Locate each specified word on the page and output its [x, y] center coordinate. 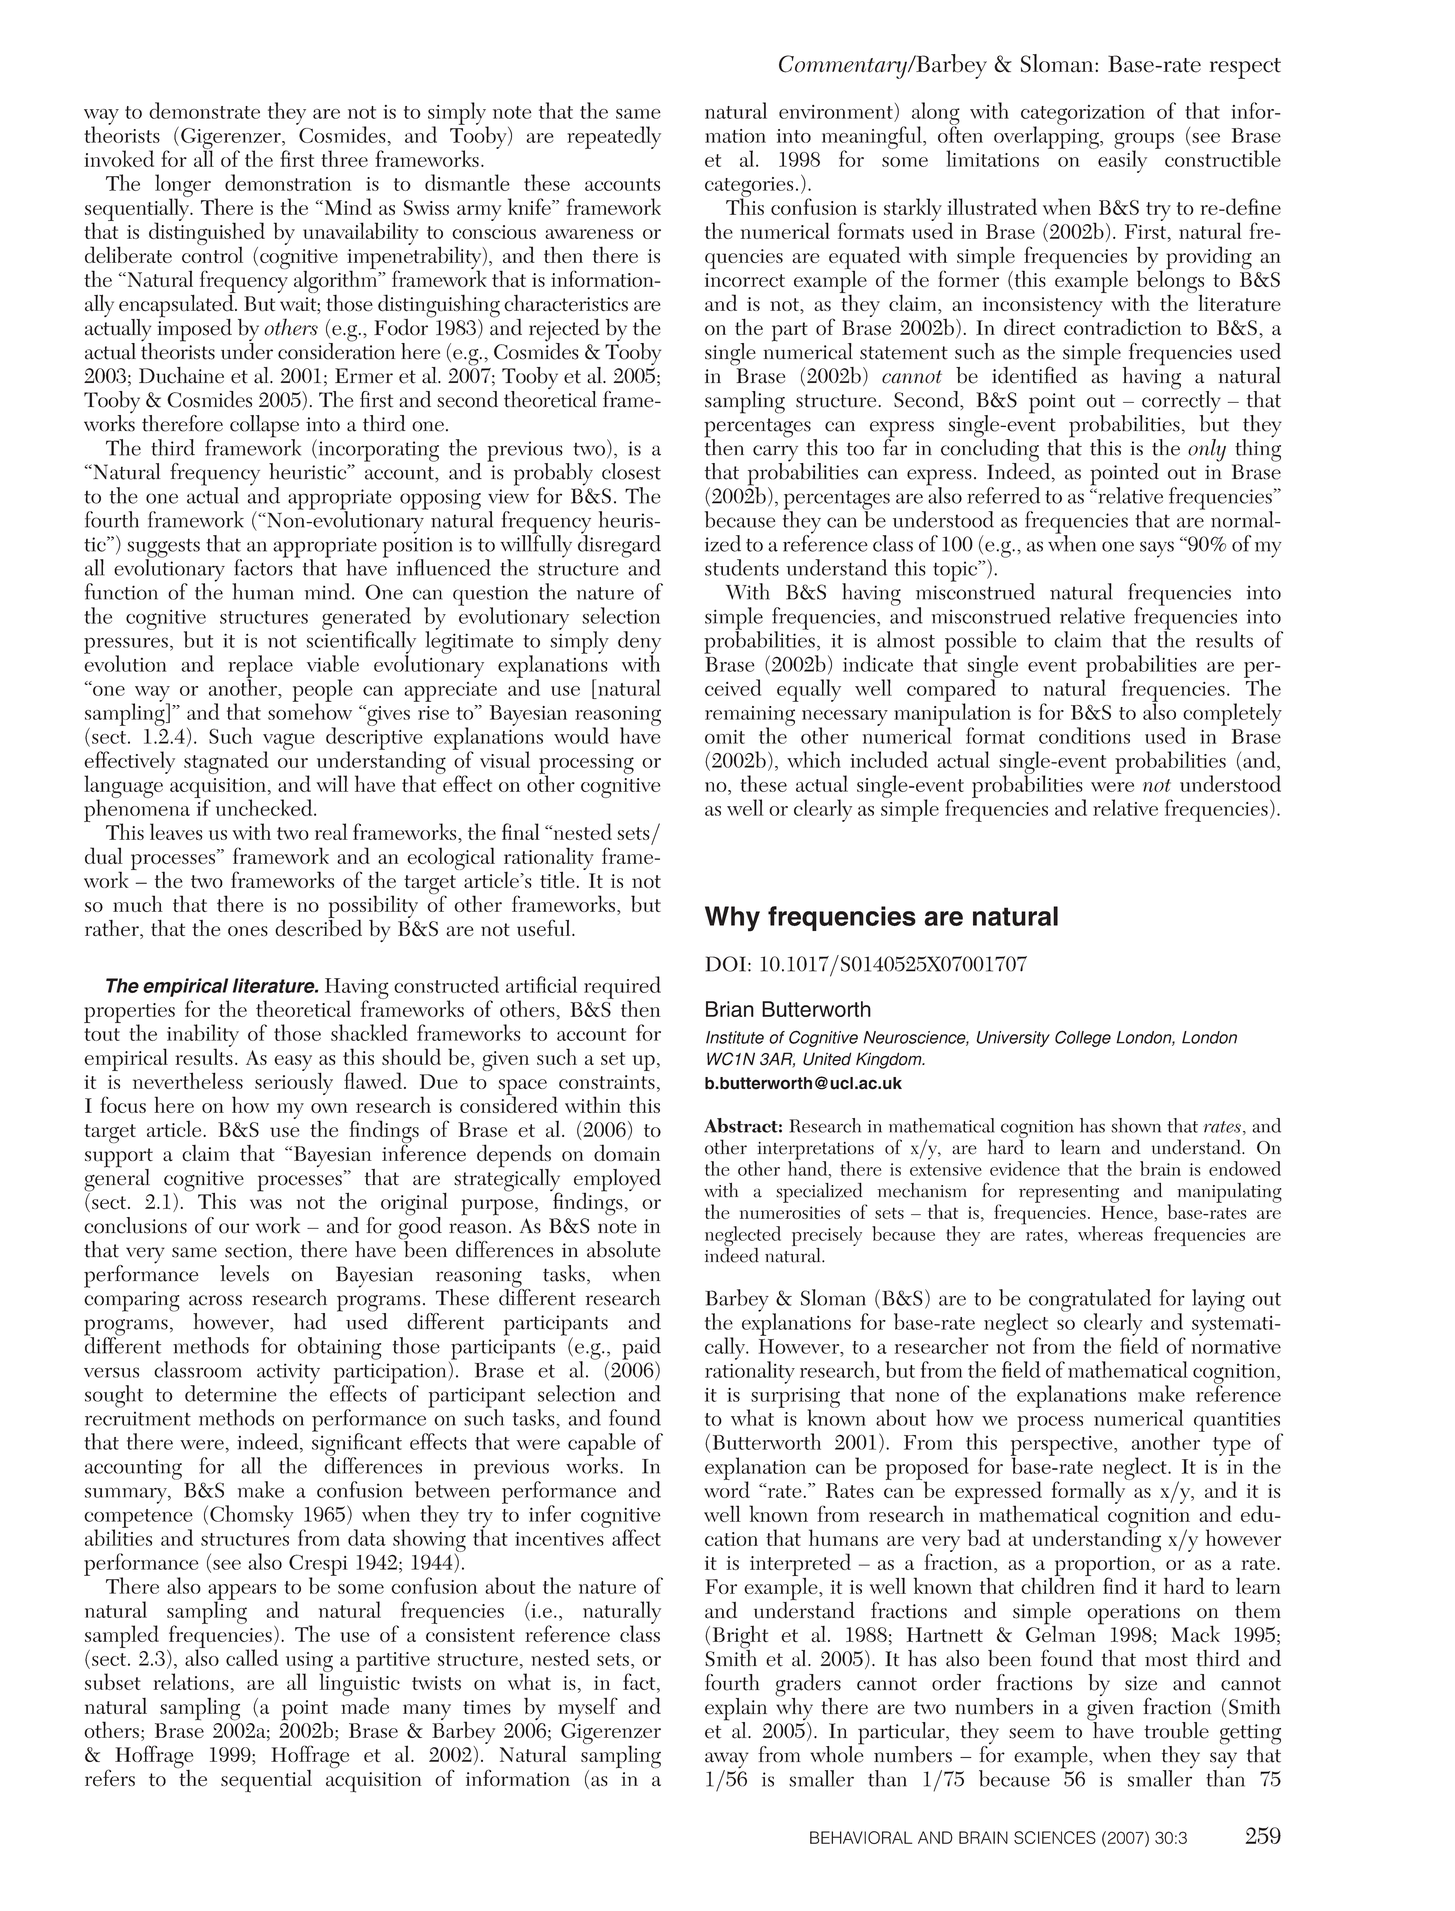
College [1083, 1038]
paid [641, 1349]
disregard [619, 546]
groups [1144, 141]
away [727, 1761]
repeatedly [614, 137]
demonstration [288, 182]
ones [248, 931]
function [121, 591]
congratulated [1090, 1301]
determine [231, 1393]
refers [110, 1778]
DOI [725, 964]
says [1157, 549]
